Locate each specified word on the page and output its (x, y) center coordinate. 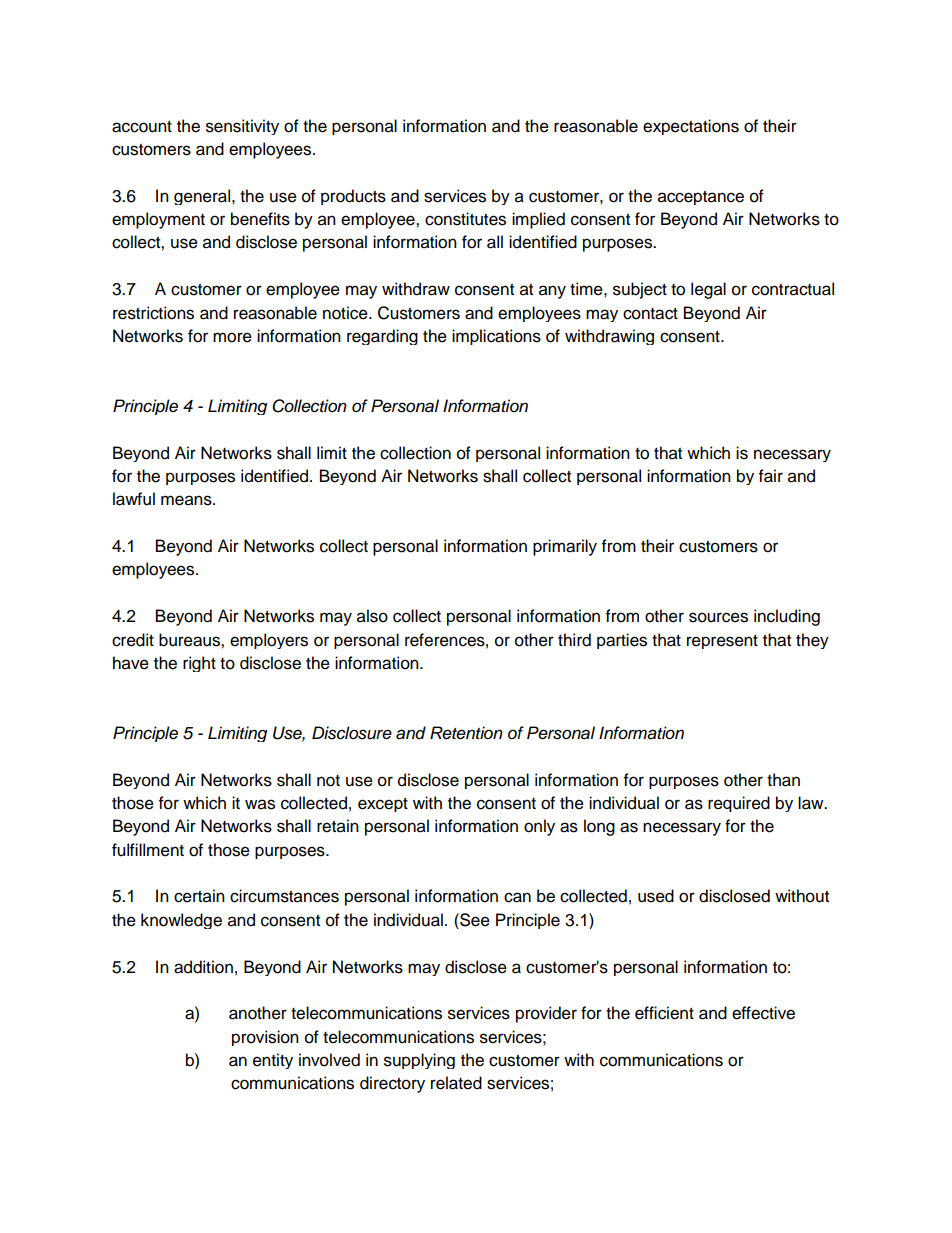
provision (265, 1038)
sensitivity (242, 127)
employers (269, 641)
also (372, 616)
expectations (691, 127)
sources (718, 617)
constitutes (465, 219)
